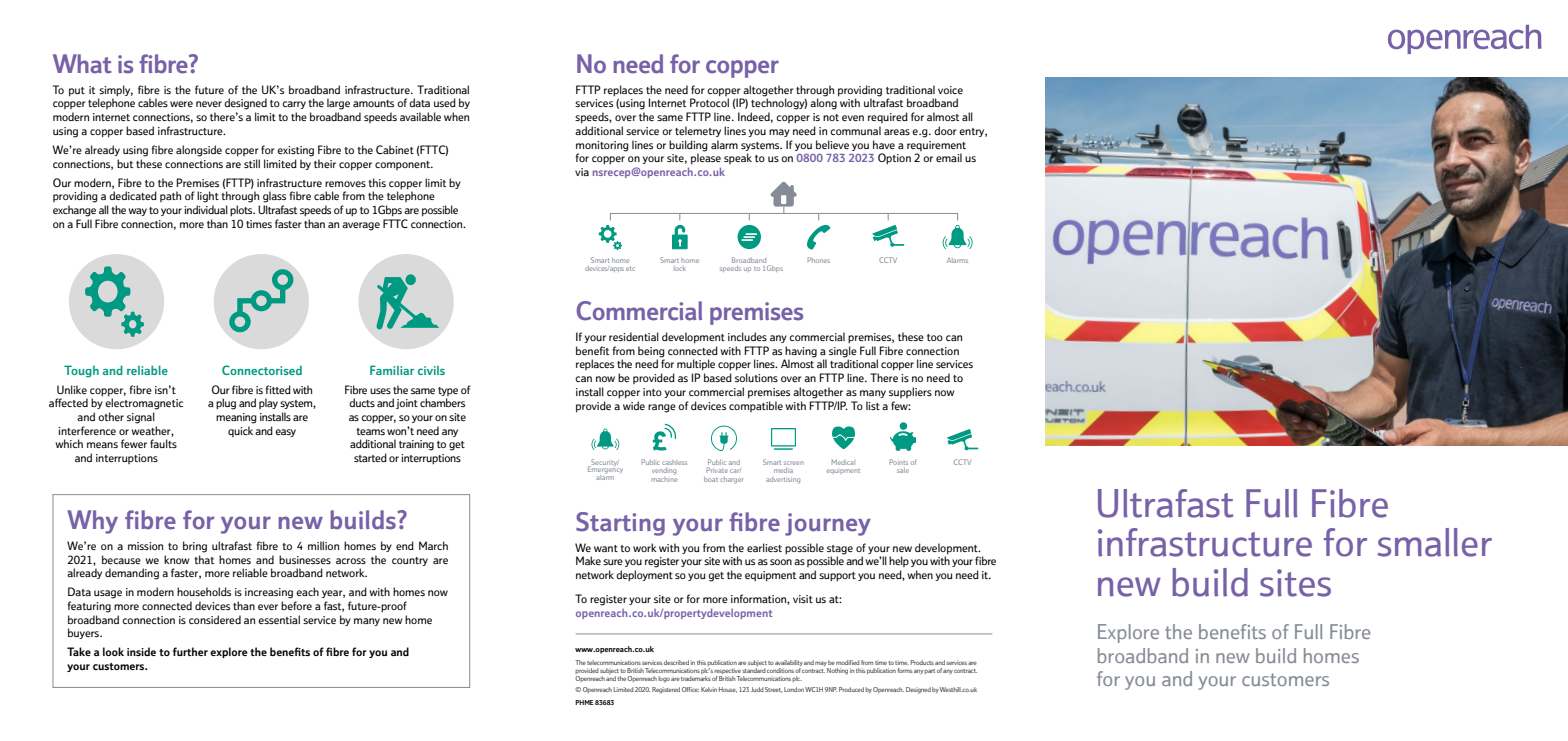 The height and width of the screenshot is (741, 1568). I want to click on Protocol, so click(709, 102).
